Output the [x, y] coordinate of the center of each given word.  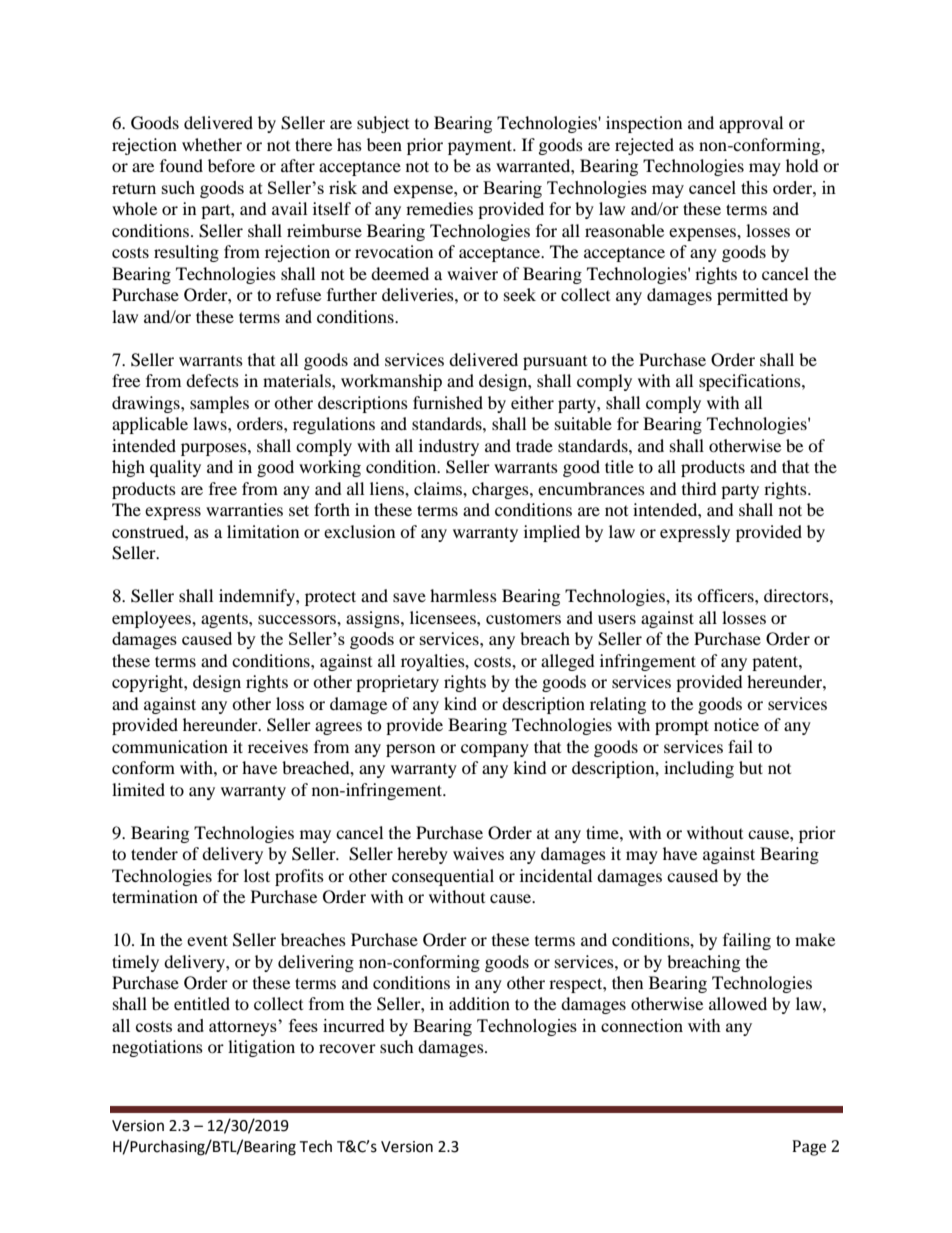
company [495, 750]
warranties [244, 509]
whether [212, 144]
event [207, 940]
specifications [751, 382]
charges [501, 490]
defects [212, 380]
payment [481, 147]
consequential [443, 877]
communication [170, 746]
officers [726, 595]
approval [751, 124]
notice [736, 724]
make [815, 939]
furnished [448, 402]
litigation [261, 1048]
